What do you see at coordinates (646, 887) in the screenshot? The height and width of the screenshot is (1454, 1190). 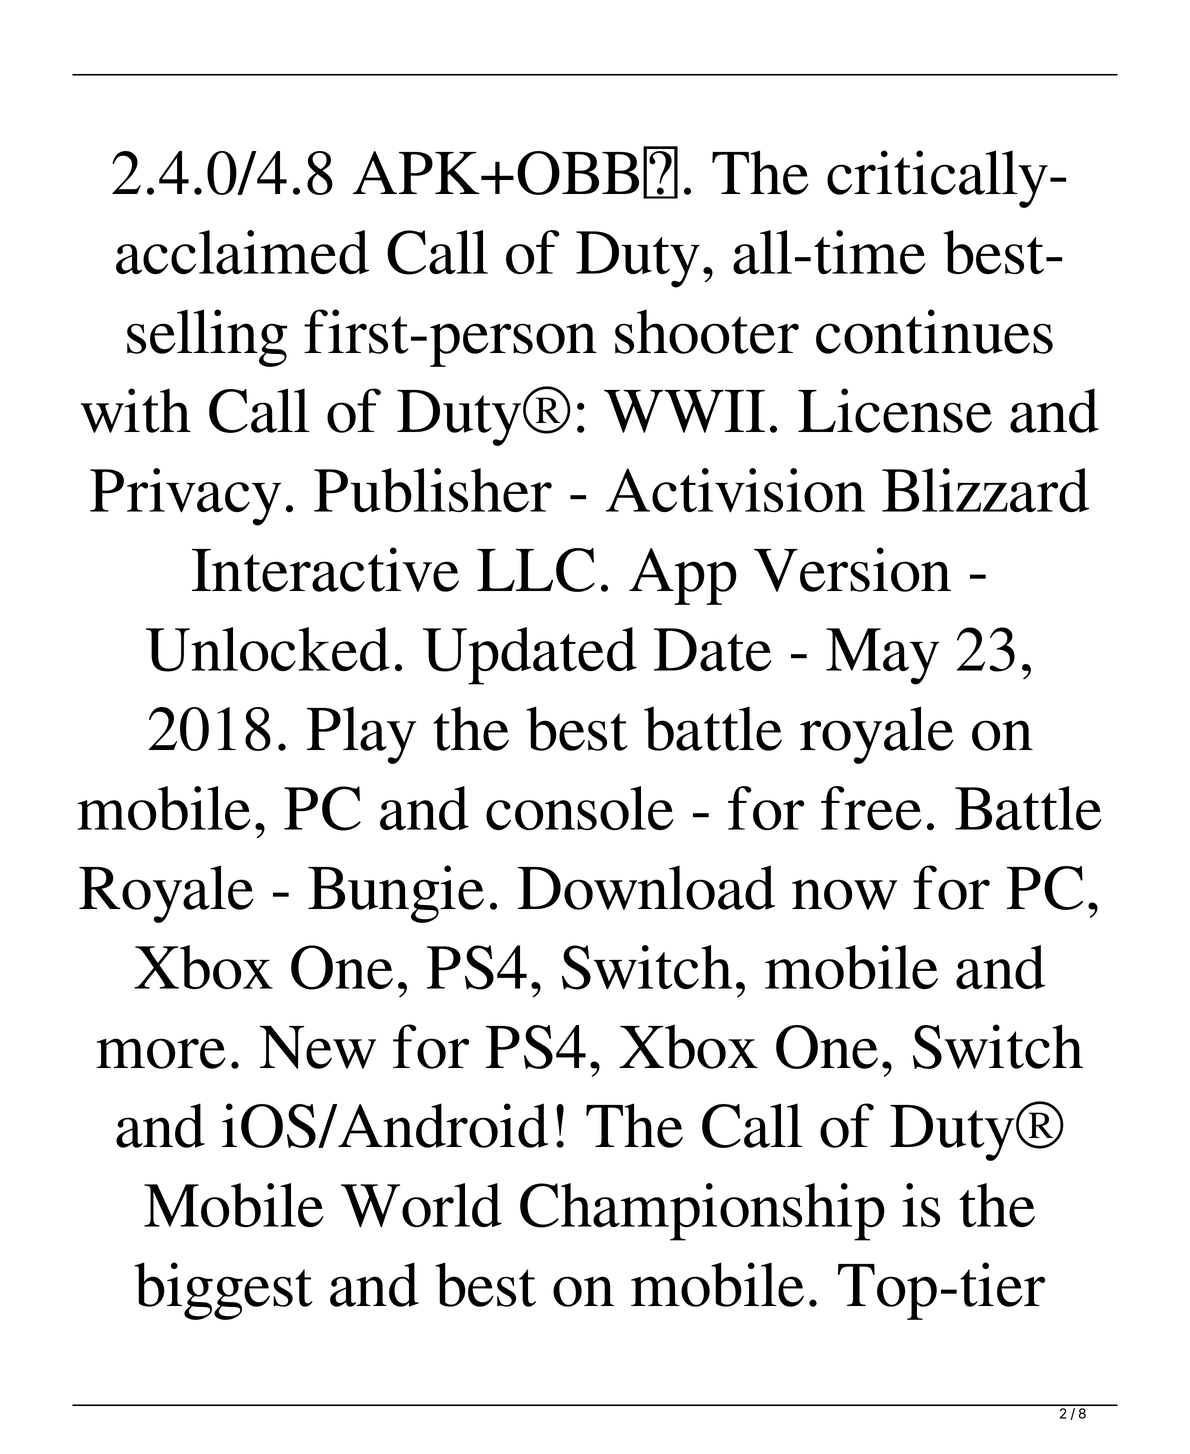 I see `Download` at bounding box center [646, 887].
